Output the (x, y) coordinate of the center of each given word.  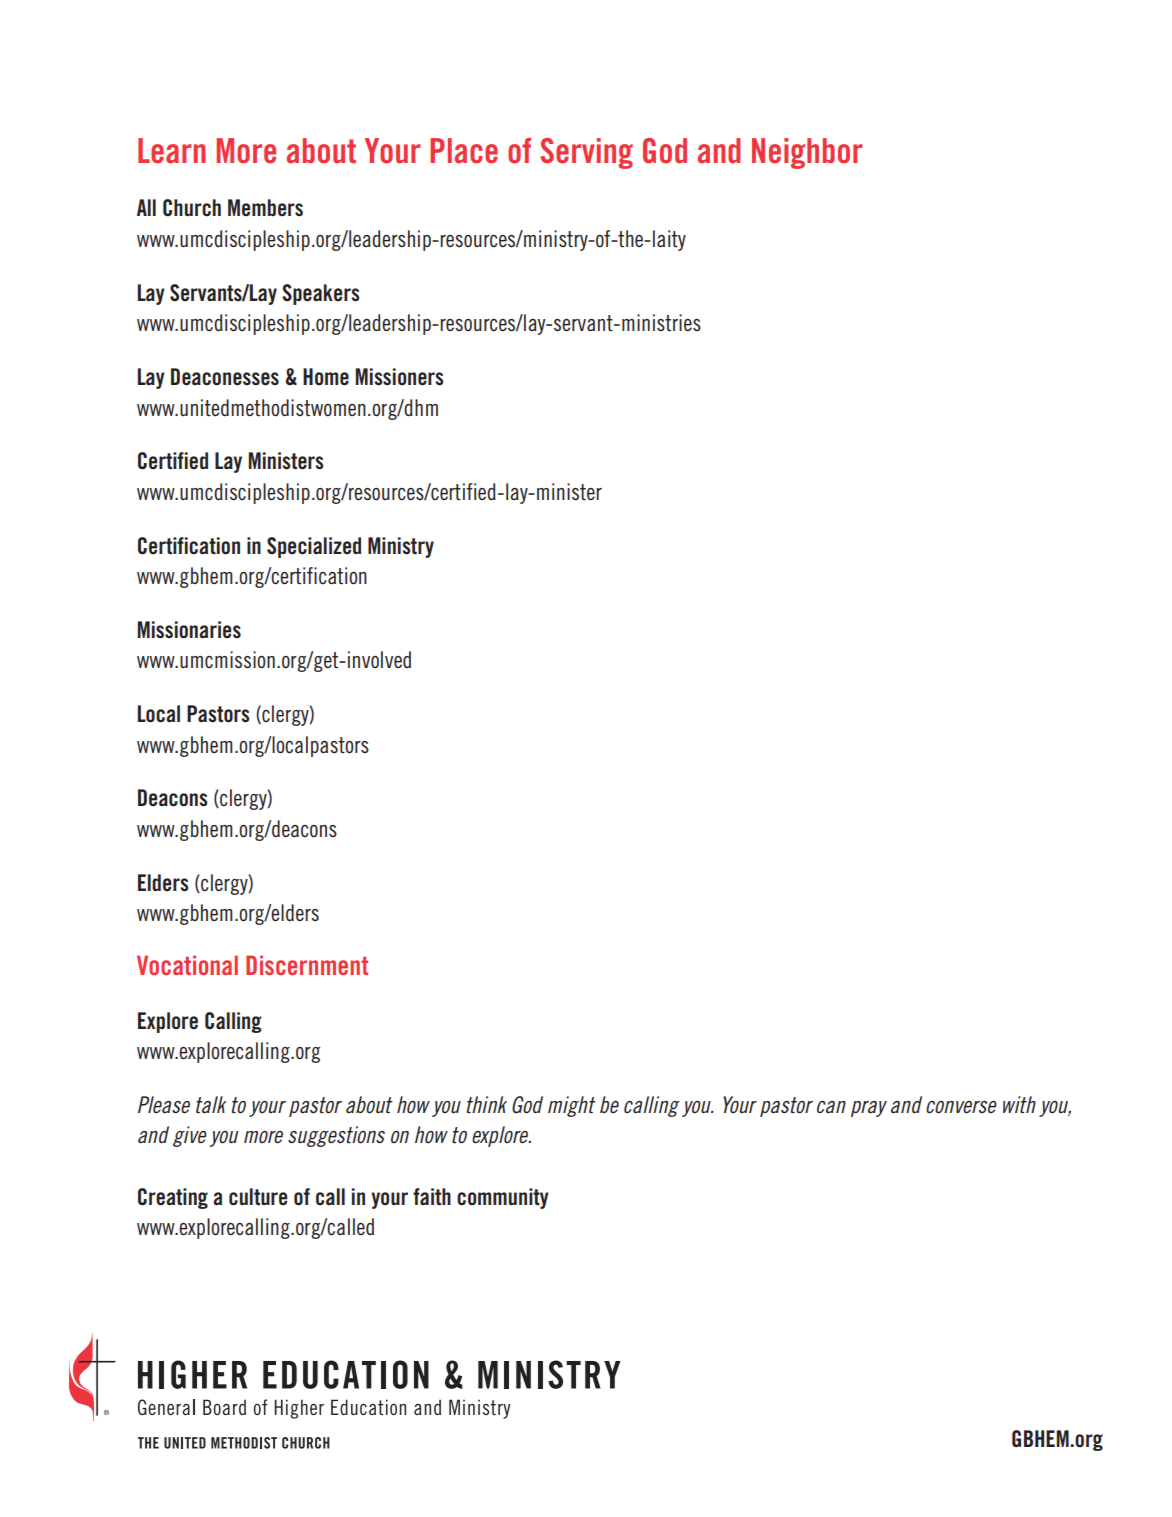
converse (961, 1107)
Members (265, 208)
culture (258, 1197)
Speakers (321, 294)
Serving (586, 153)
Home (326, 377)
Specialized (314, 547)
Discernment (307, 965)
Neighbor (807, 153)
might (572, 1106)
